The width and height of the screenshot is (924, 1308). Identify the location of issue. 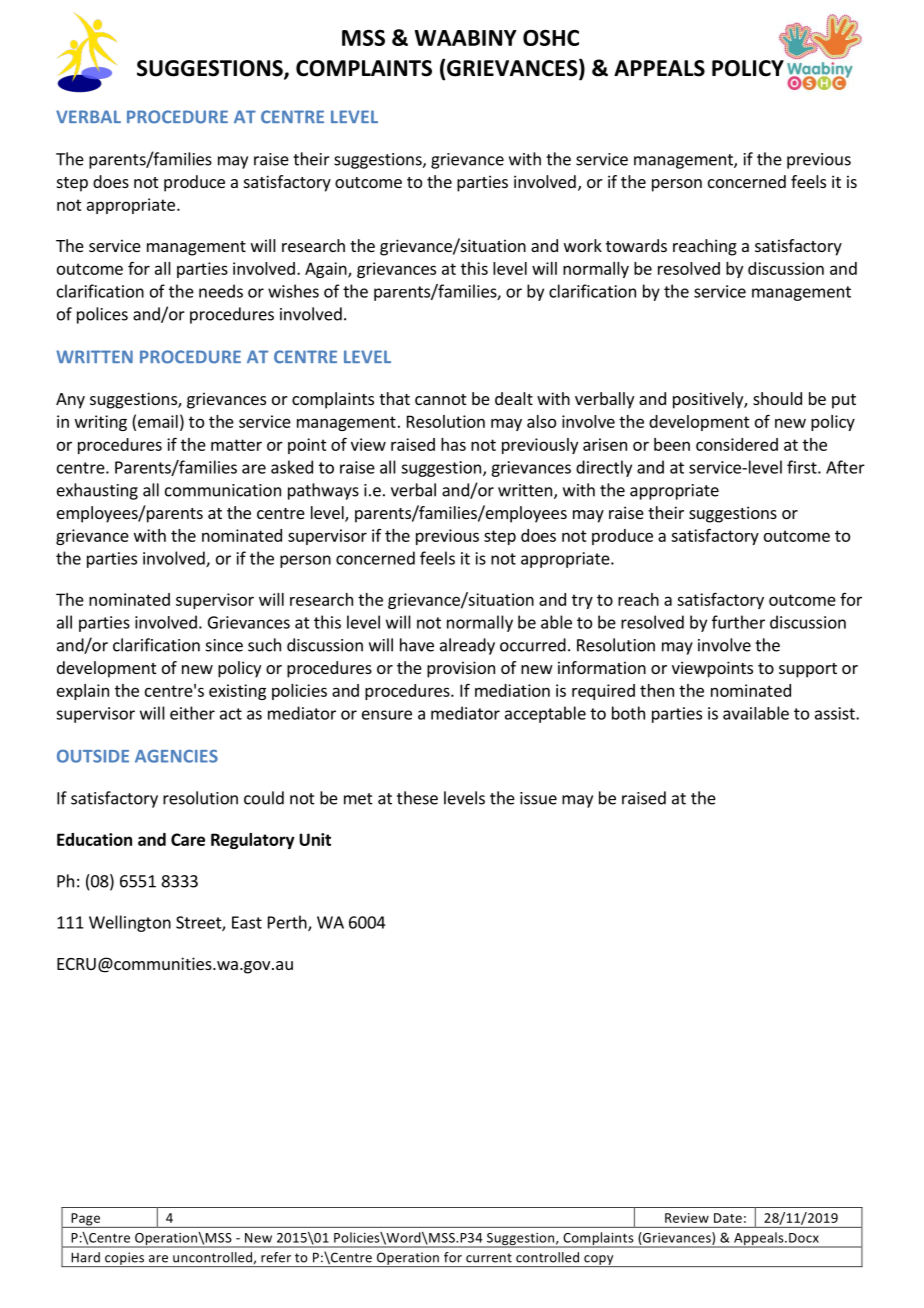
(538, 798).
